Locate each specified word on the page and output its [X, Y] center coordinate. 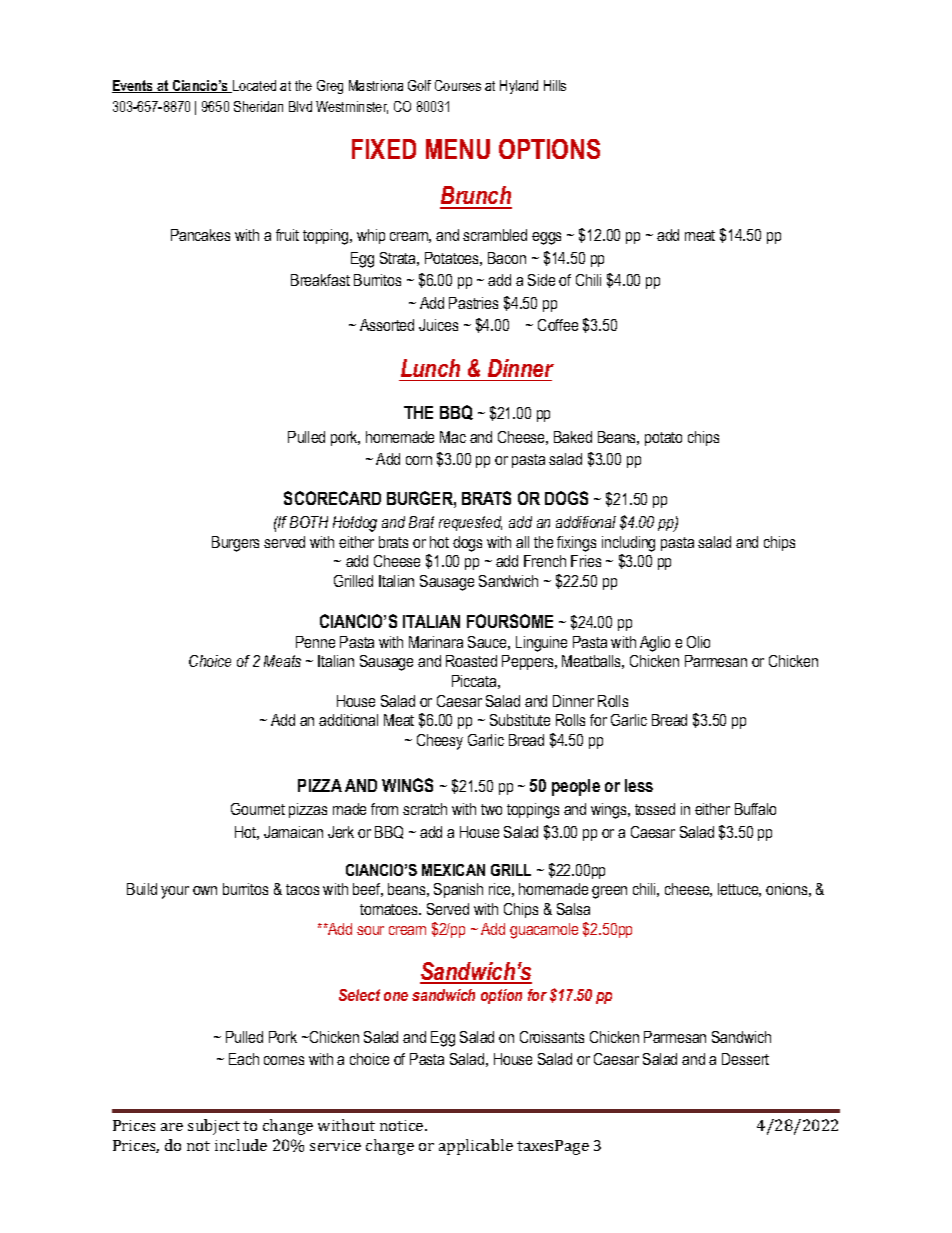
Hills [555, 85]
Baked [573, 437]
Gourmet [258, 809]
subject [214, 1127]
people [576, 787]
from [384, 809]
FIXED [384, 149]
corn [419, 460]
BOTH [309, 522]
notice [403, 1125]
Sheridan [258, 106]
